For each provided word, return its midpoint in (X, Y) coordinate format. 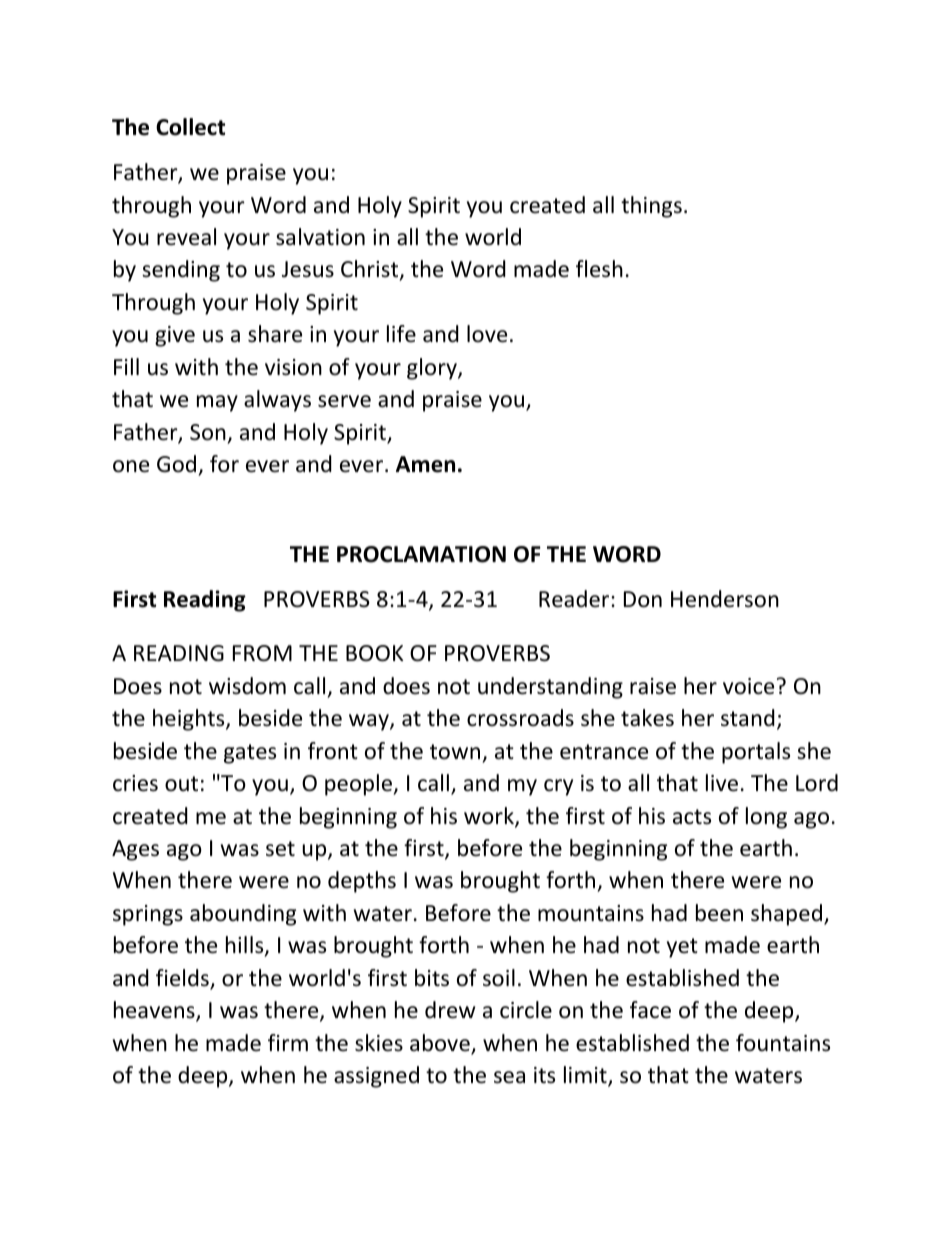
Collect (190, 127)
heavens (155, 1011)
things (651, 207)
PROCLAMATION (421, 554)
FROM (262, 653)
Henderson (725, 599)
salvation (320, 237)
